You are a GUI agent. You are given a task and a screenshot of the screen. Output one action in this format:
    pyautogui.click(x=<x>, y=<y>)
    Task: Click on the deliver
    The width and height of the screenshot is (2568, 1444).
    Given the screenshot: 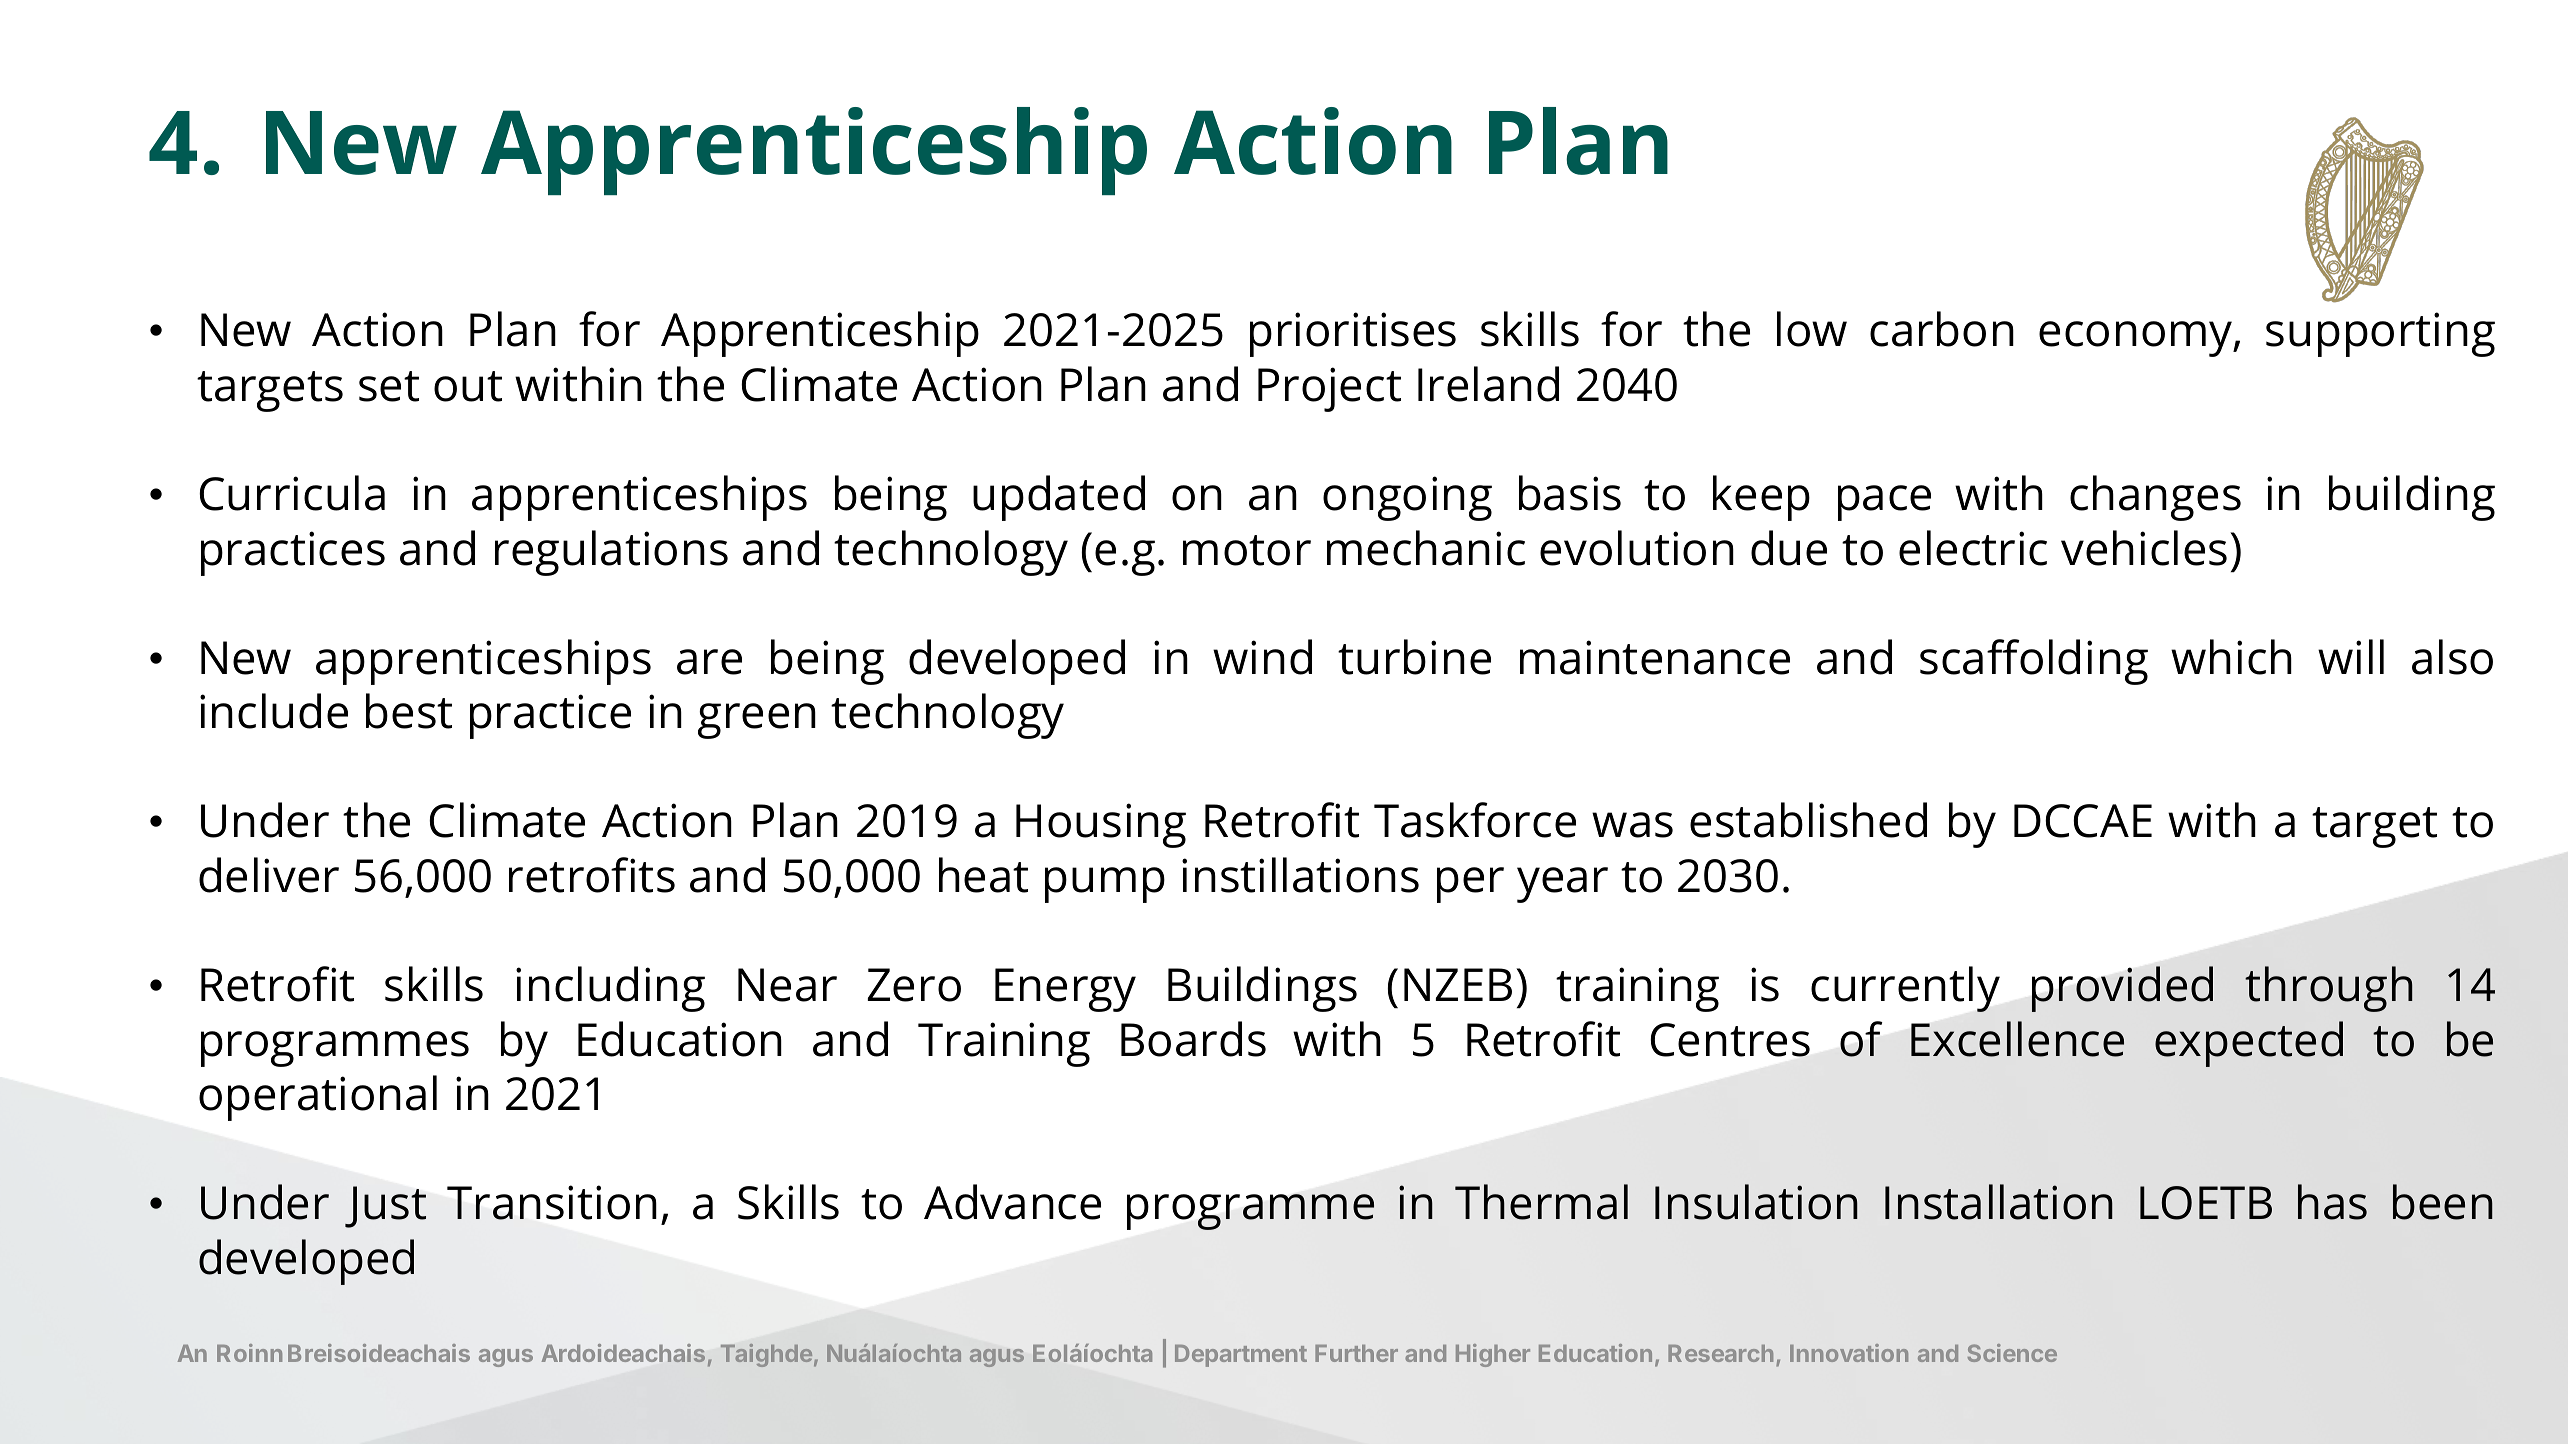 What is the action you would take?
    pyautogui.click(x=269, y=875)
